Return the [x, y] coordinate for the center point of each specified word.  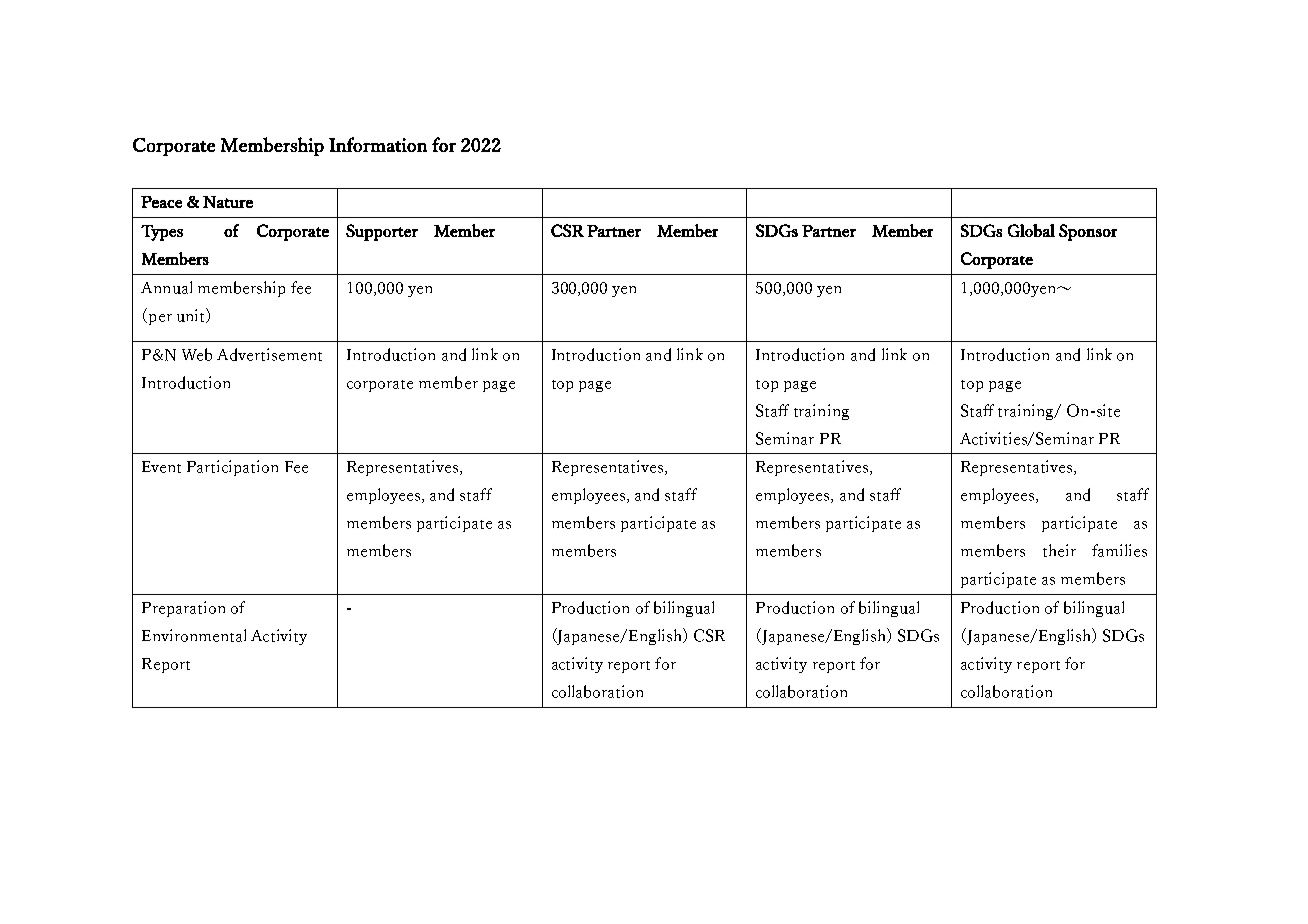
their [1059, 550]
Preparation [183, 609]
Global [1031, 230]
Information [378, 144]
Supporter [382, 232]
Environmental [194, 635]
